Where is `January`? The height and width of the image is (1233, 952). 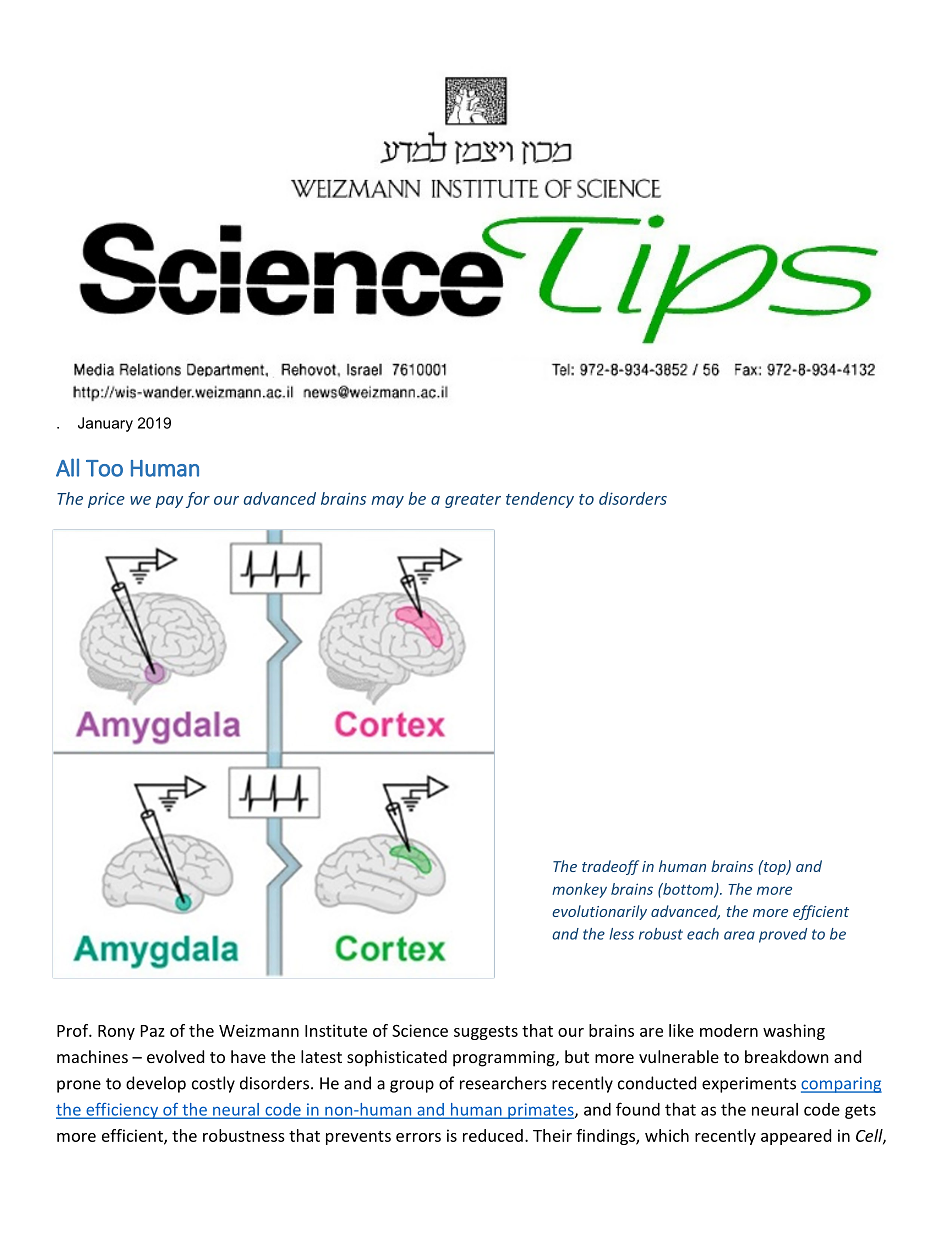
January is located at coordinates (105, 424).
